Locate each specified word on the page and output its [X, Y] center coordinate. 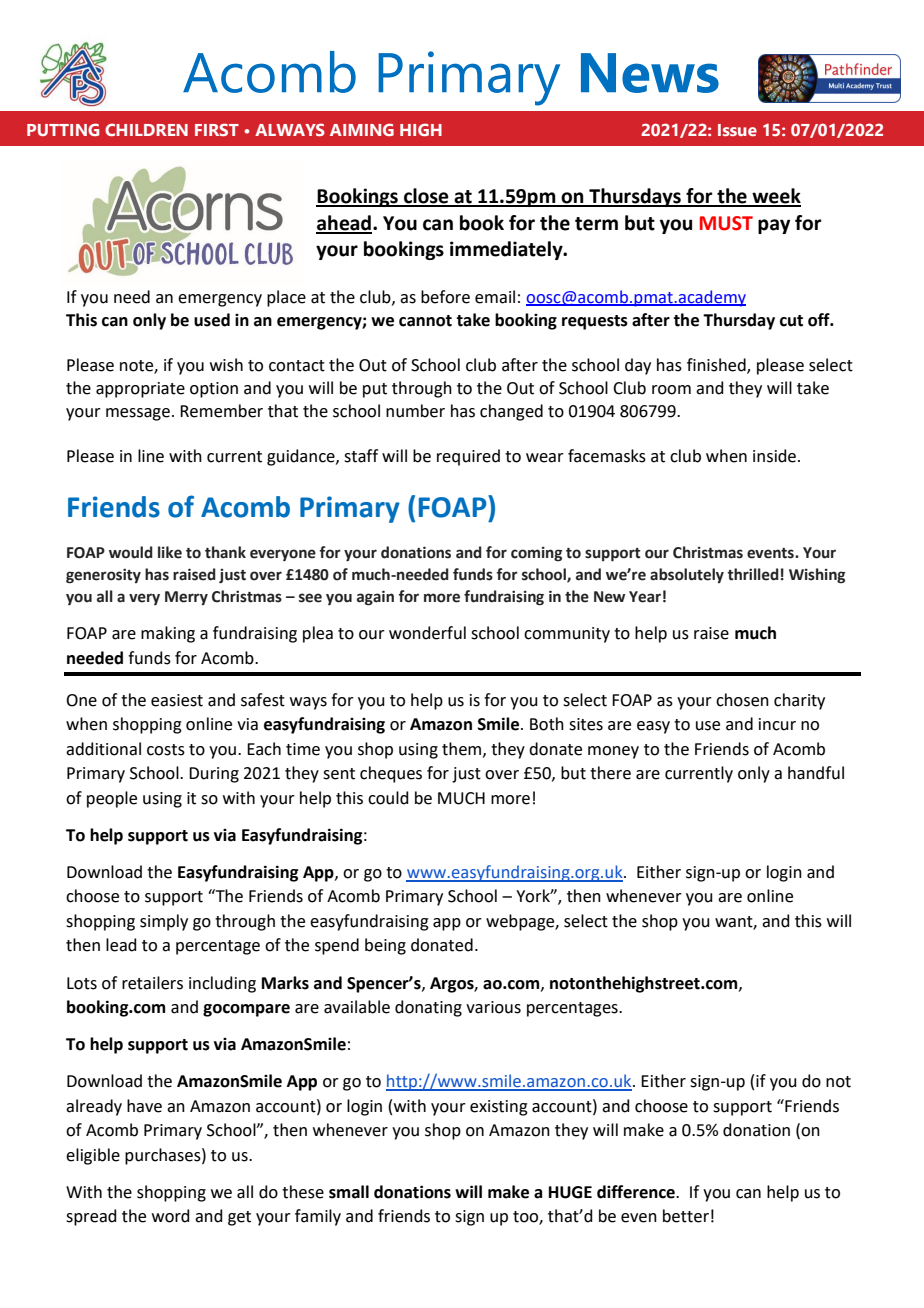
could [388, 798]
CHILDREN [146, 129]
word [171, 1216]
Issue [737, 130]
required [468, 457]
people [112, 799]
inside [774, 456]
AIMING [362, 129]
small [349, 1192]
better [686, 1216]
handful [816, 773]
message [138, 414]
